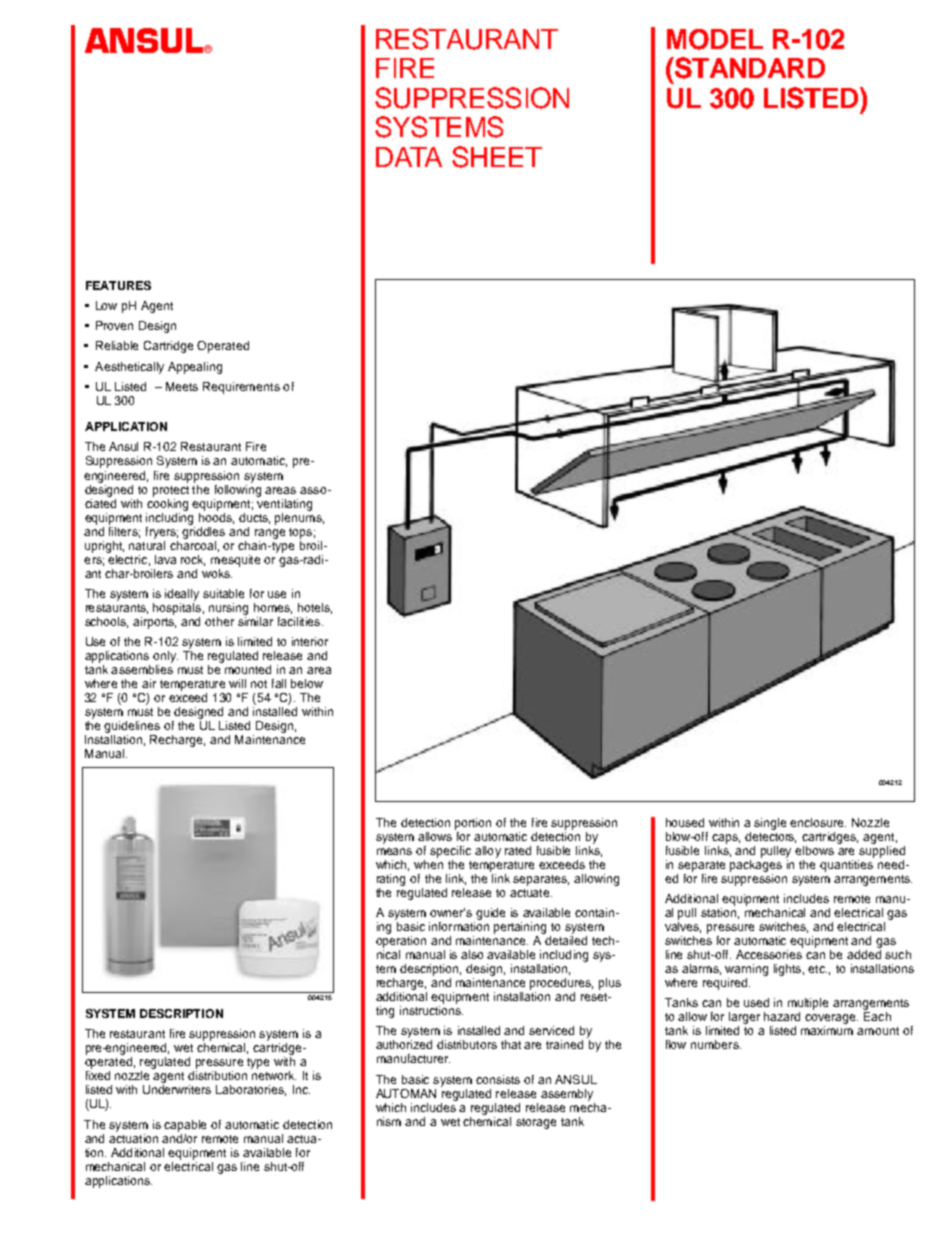  Describe the element at coordinates (818, 822) in the page. I see `enclosure` at that location.
